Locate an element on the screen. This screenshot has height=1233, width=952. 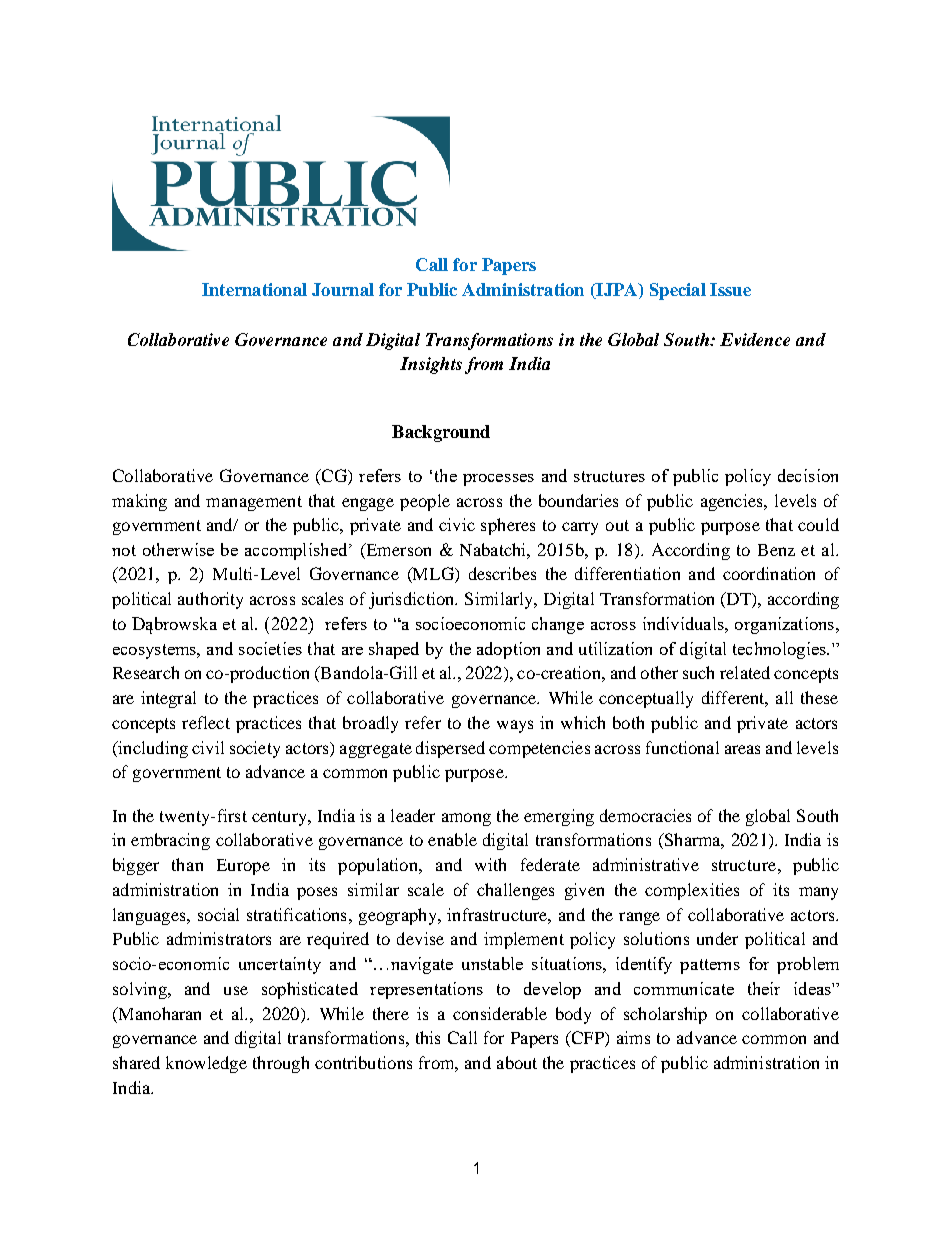
knowledge is located at coordinates (206, 1064).
